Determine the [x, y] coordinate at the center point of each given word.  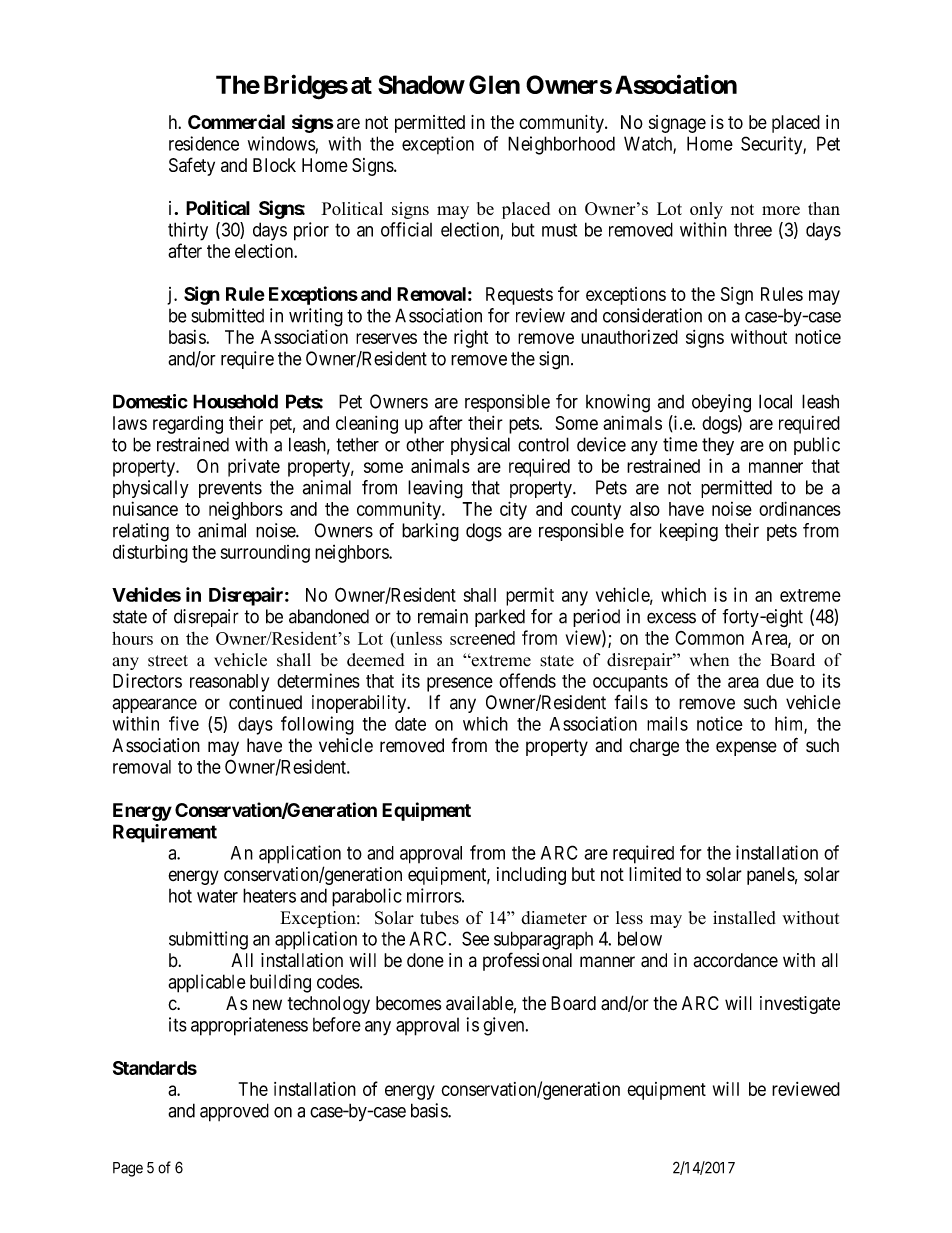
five [184, 723]
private [254, 467]
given [505, 1026]
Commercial [236, 121]
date [410, 724]
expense [746, 748]
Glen [494, 84]
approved [234, 1112]
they [718, 446]
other [425, 444]
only [706, 210]
